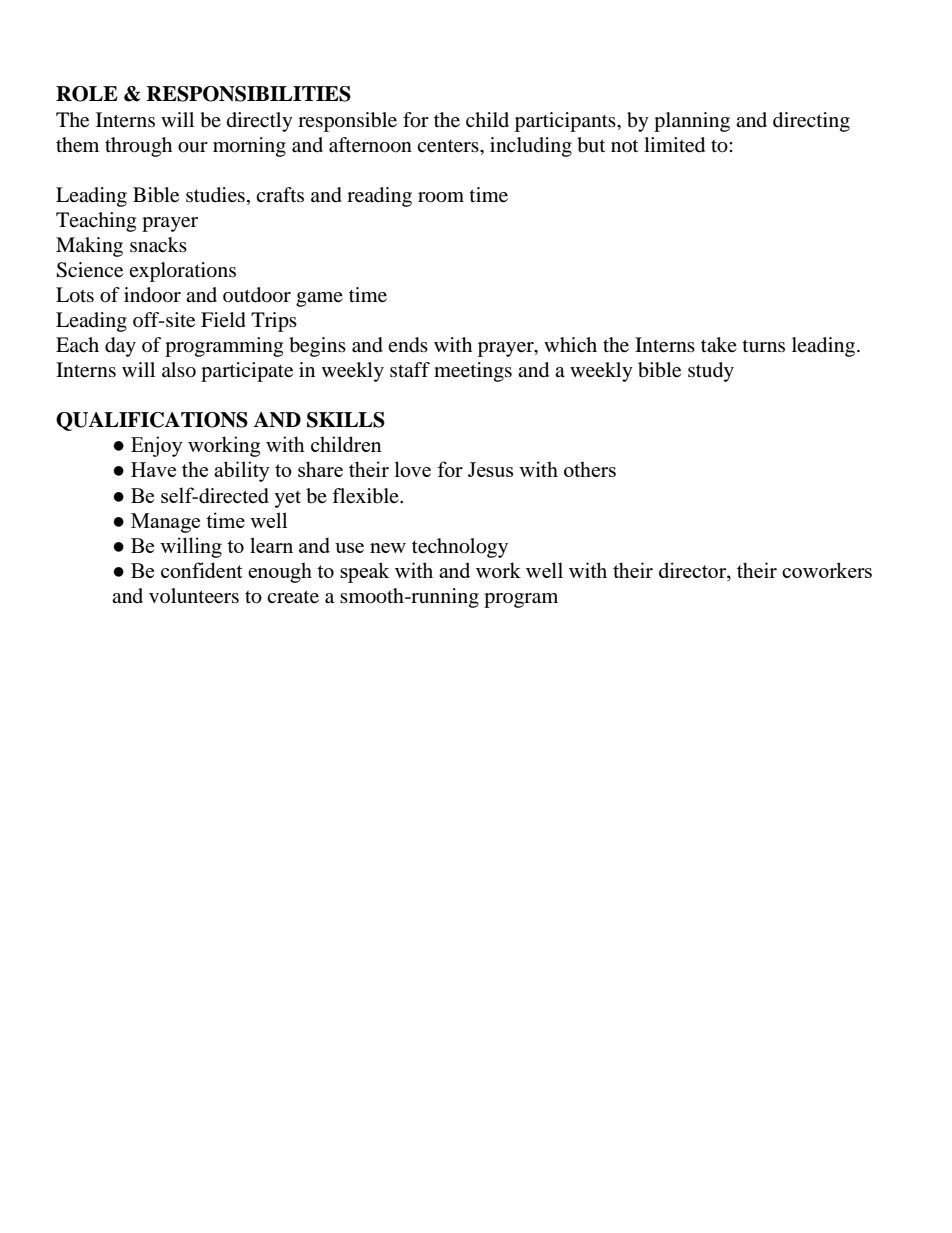 Image resolution: width=952 pixels, height=1233 pixels. I want to click on ends, so click(408, 345).
